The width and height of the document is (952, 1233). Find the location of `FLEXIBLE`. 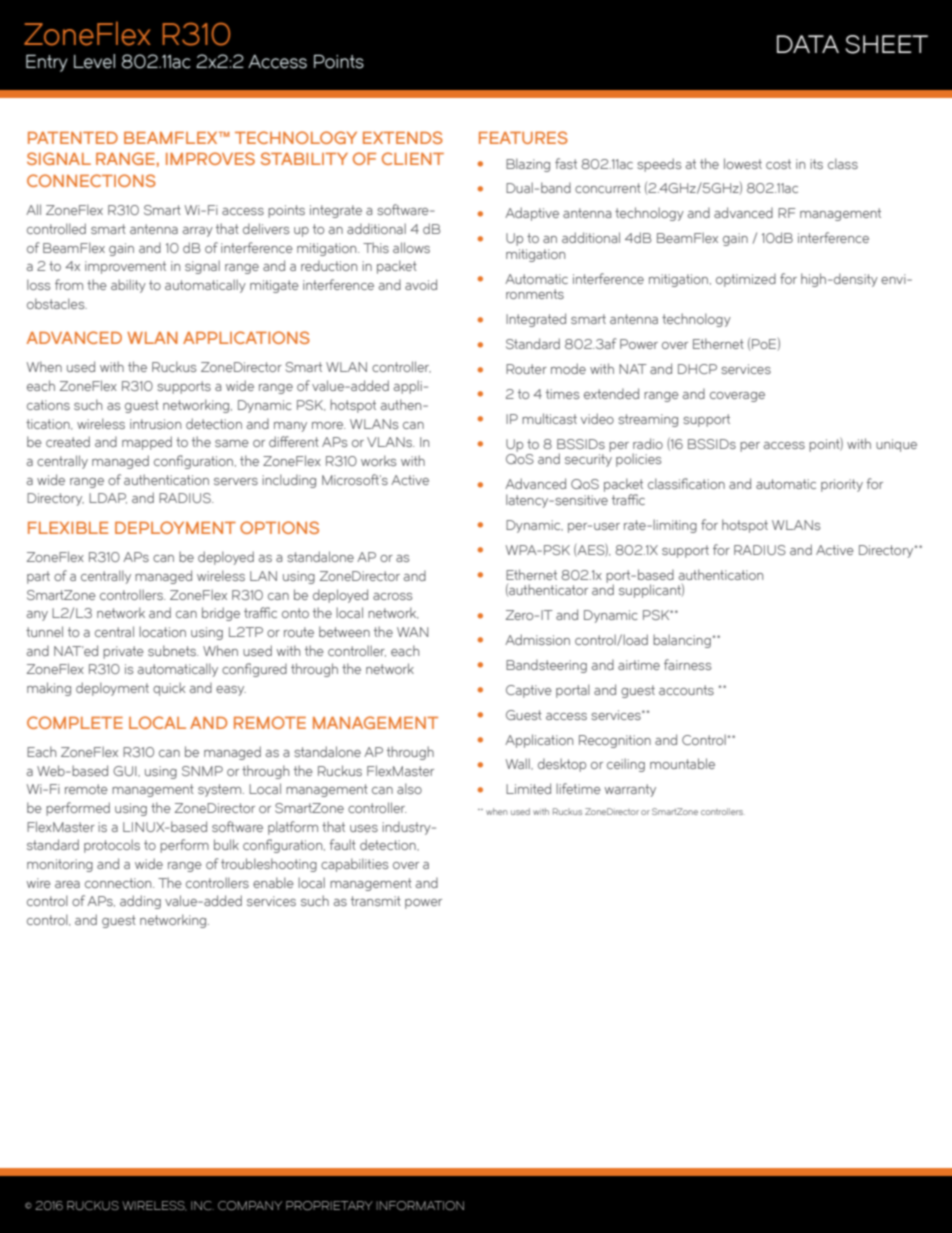

FLEXIBLE is located at coordinates (68, 528).
